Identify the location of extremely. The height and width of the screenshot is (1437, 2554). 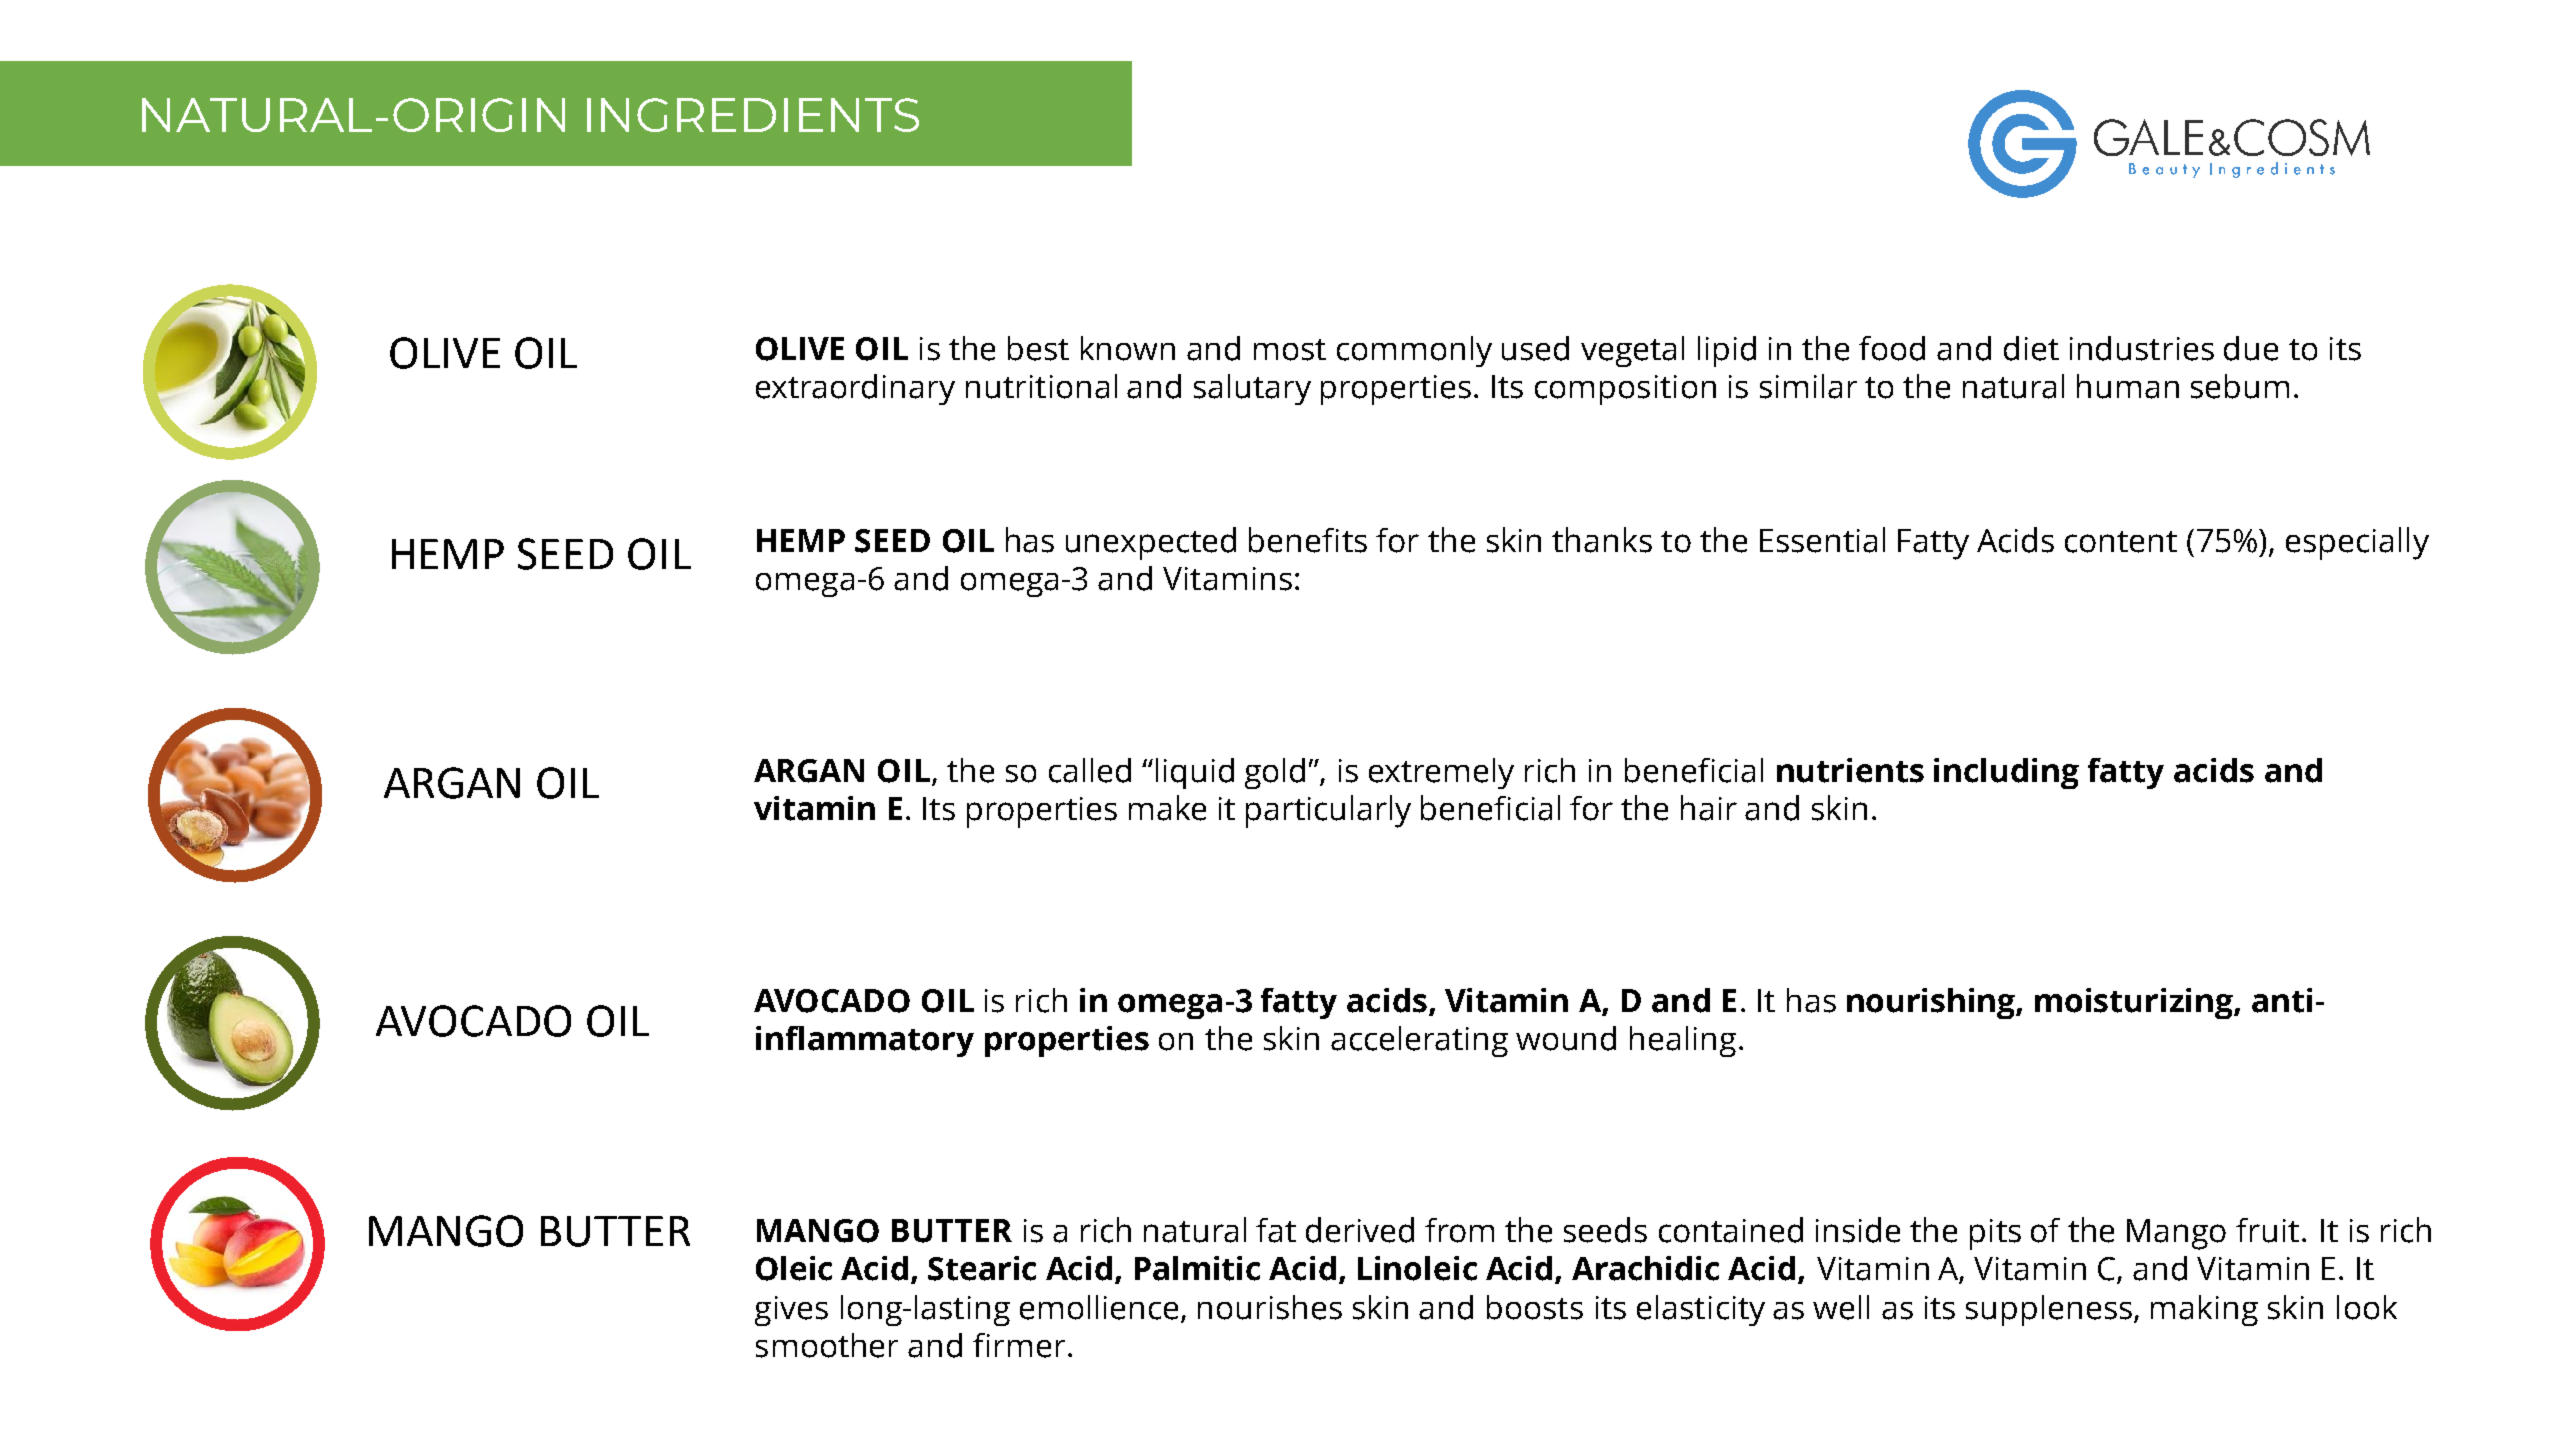
(1441, 773).
